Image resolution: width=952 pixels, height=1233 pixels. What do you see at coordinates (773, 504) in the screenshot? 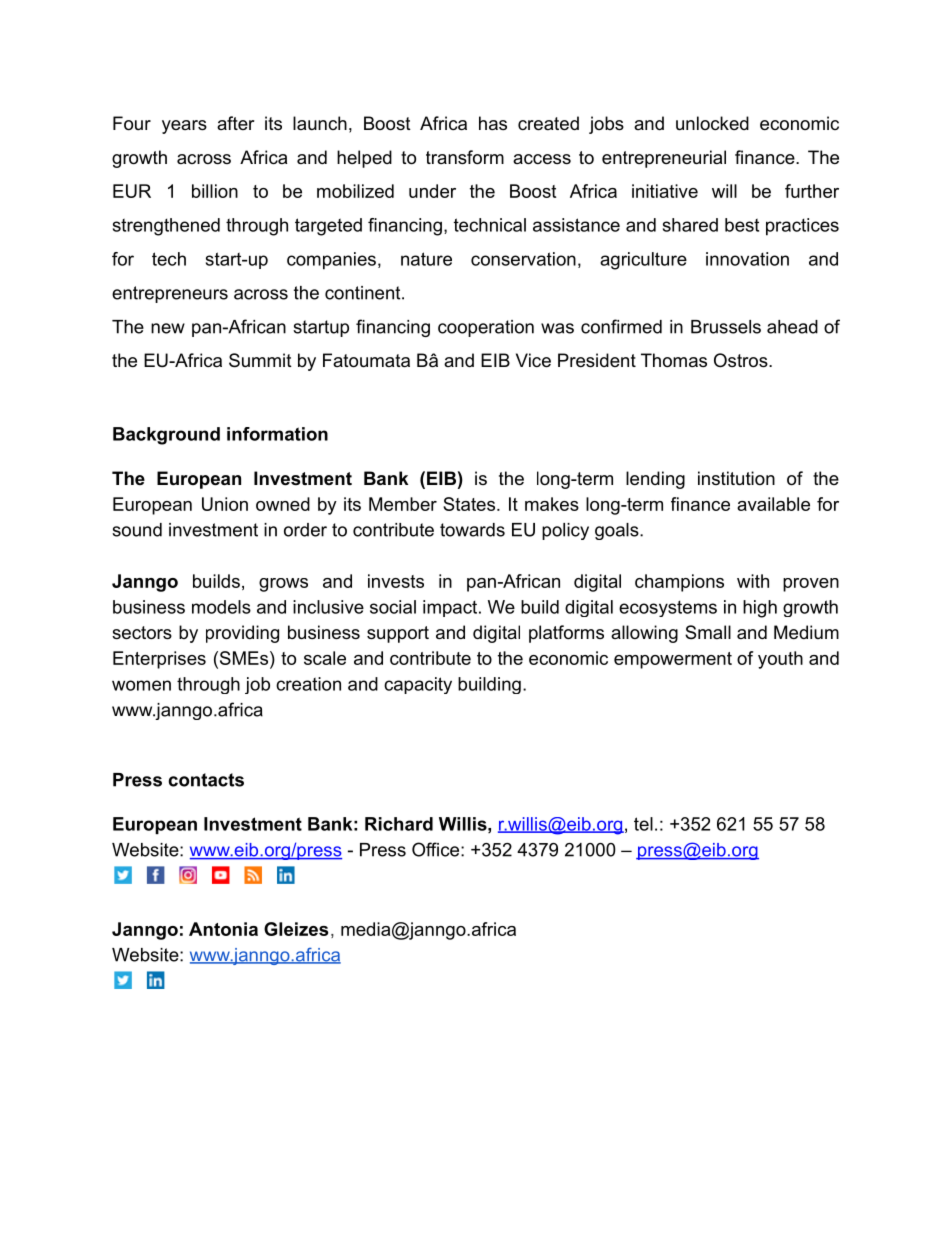
I see `available` at bounding box center [773, 504].
